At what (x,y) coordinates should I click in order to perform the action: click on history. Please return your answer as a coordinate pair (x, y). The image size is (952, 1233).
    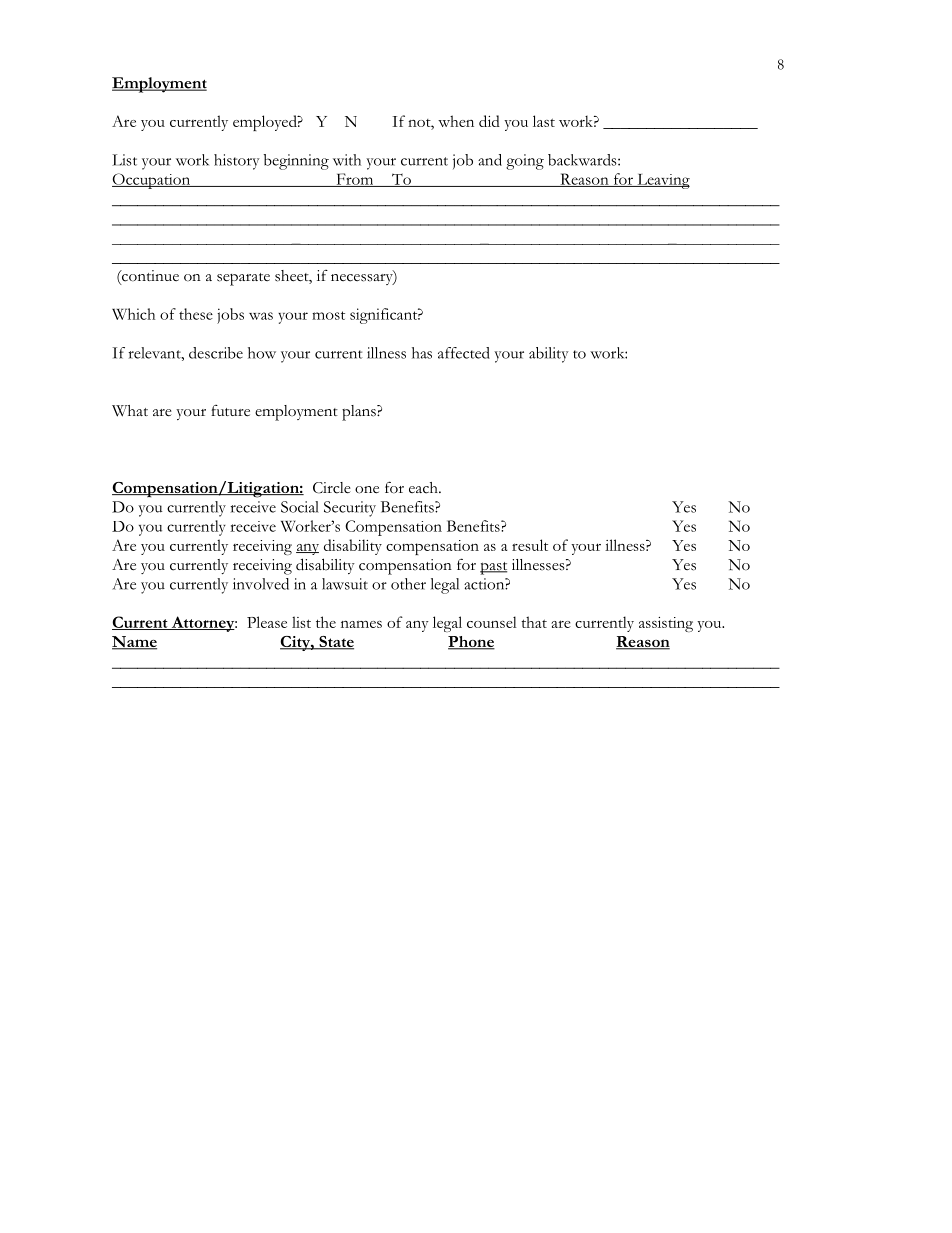
    Looking at the image, I should click on (237, 162).
